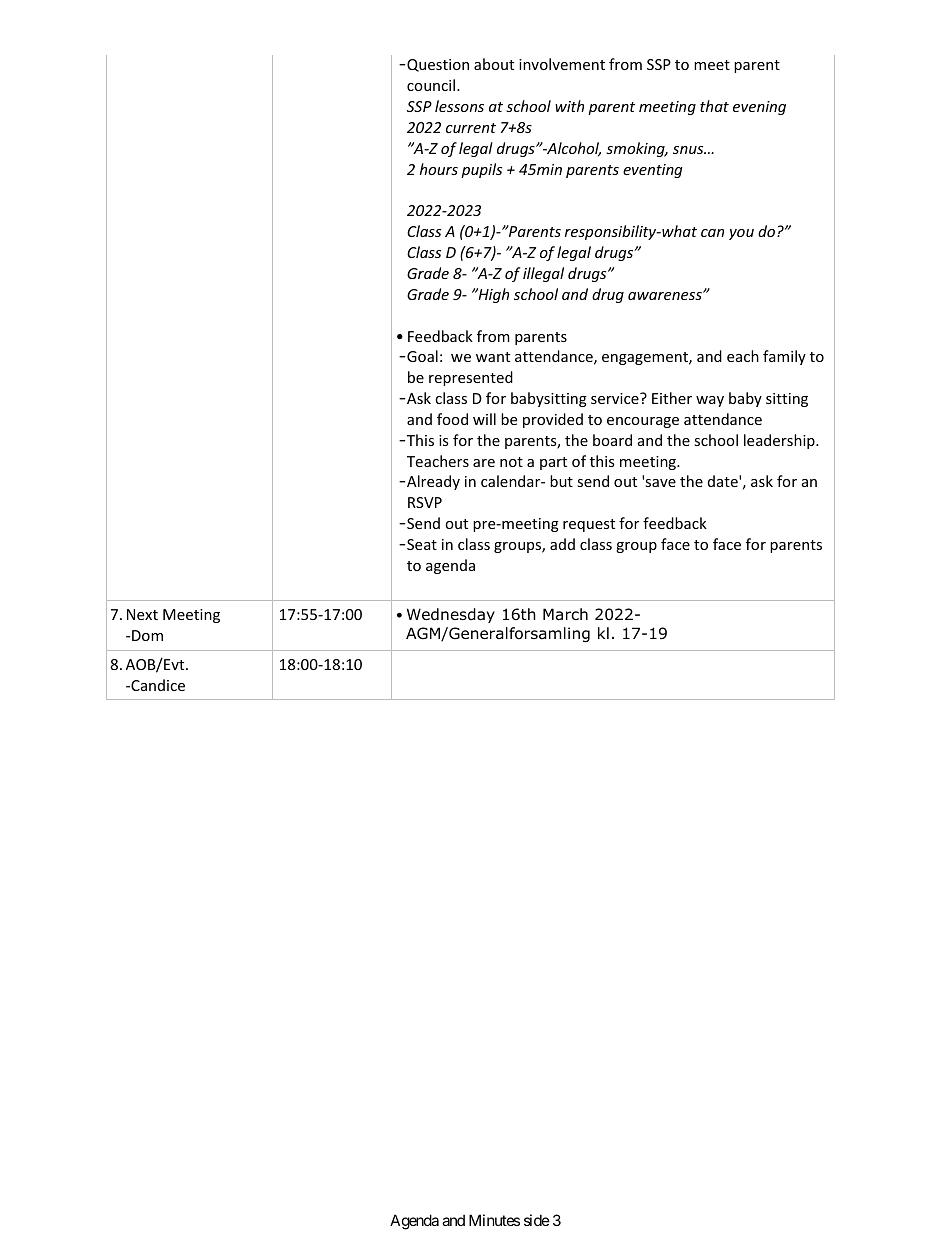  Describe the element at coordinates (147, 635) in the page. I see `Dom` at that location.
